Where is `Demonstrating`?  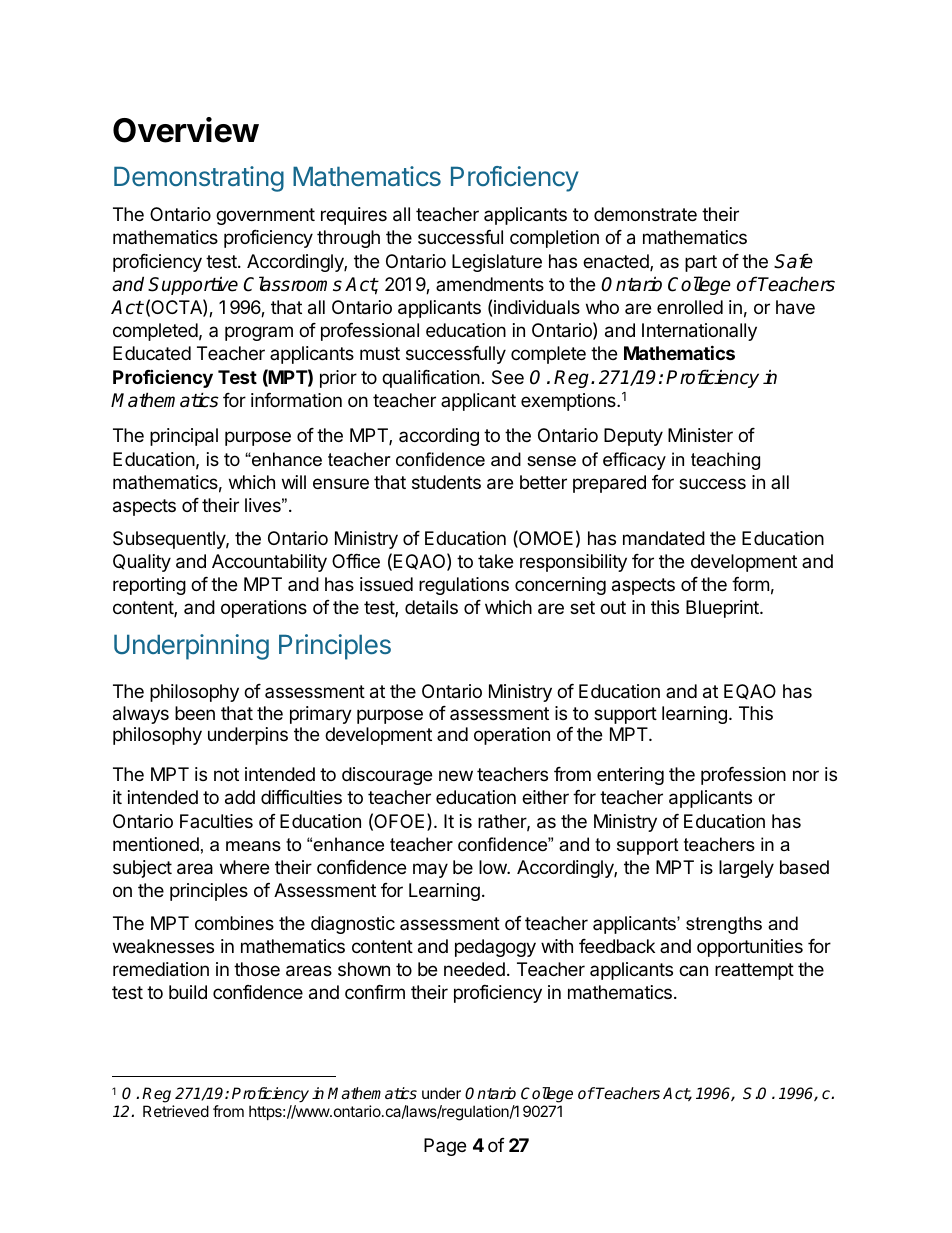
Demonstrating is located at coordinates (199, 179).
